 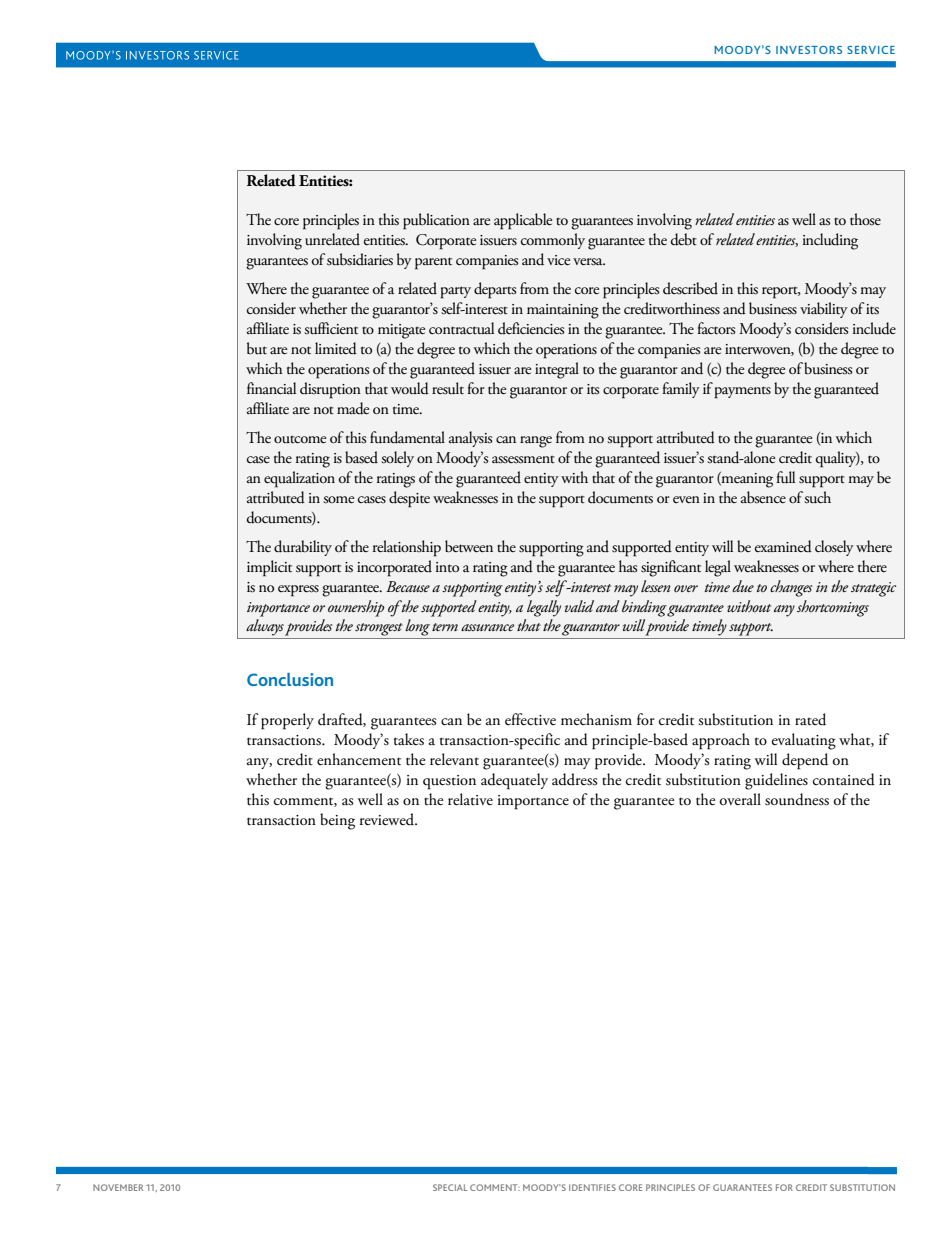 I want to click on subsidiaries, so click(x=360, y=259).
